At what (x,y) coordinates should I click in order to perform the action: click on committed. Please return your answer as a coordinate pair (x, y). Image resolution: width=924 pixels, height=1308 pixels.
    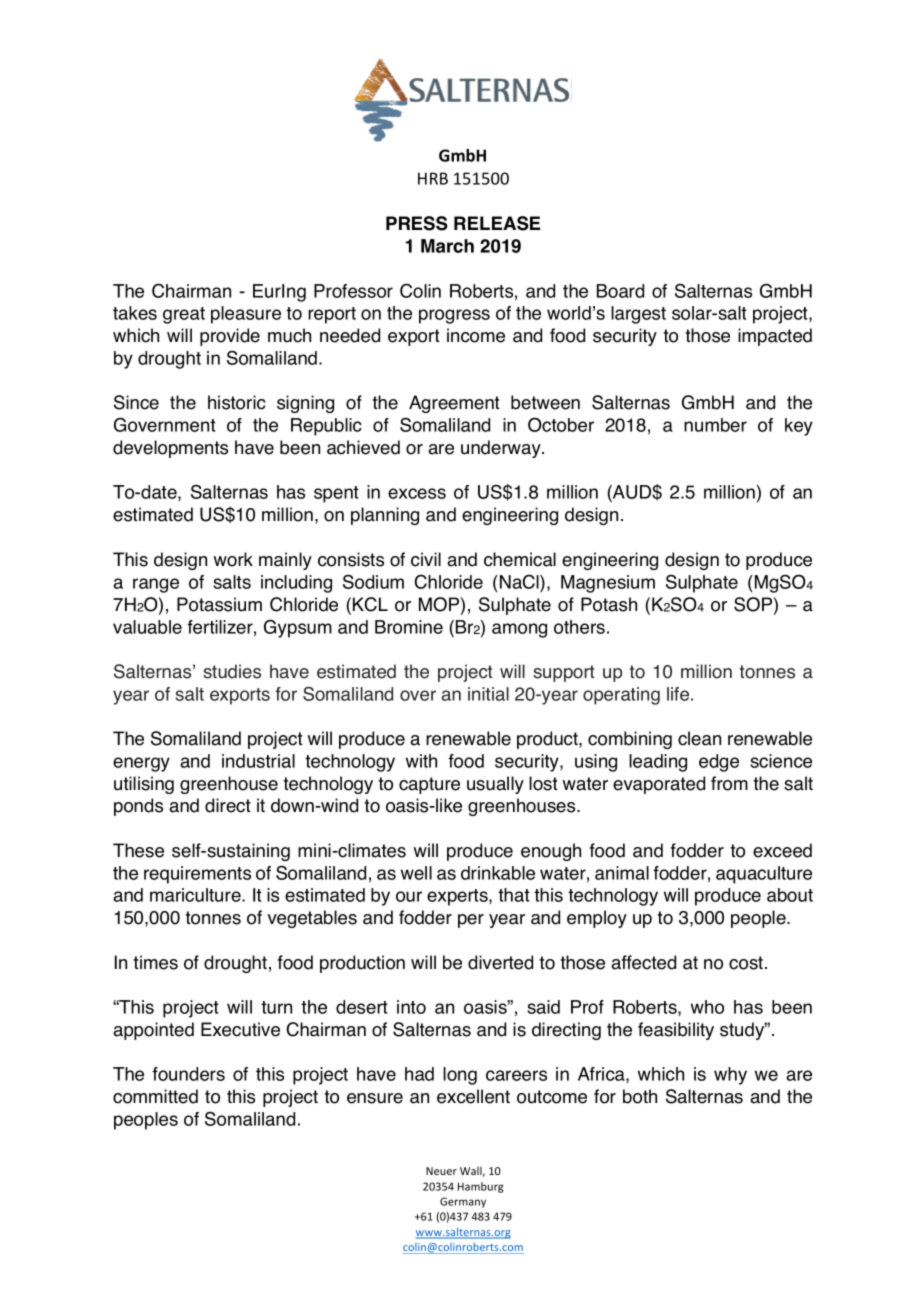
    Looking at the image, I should click on (155, 1096).
